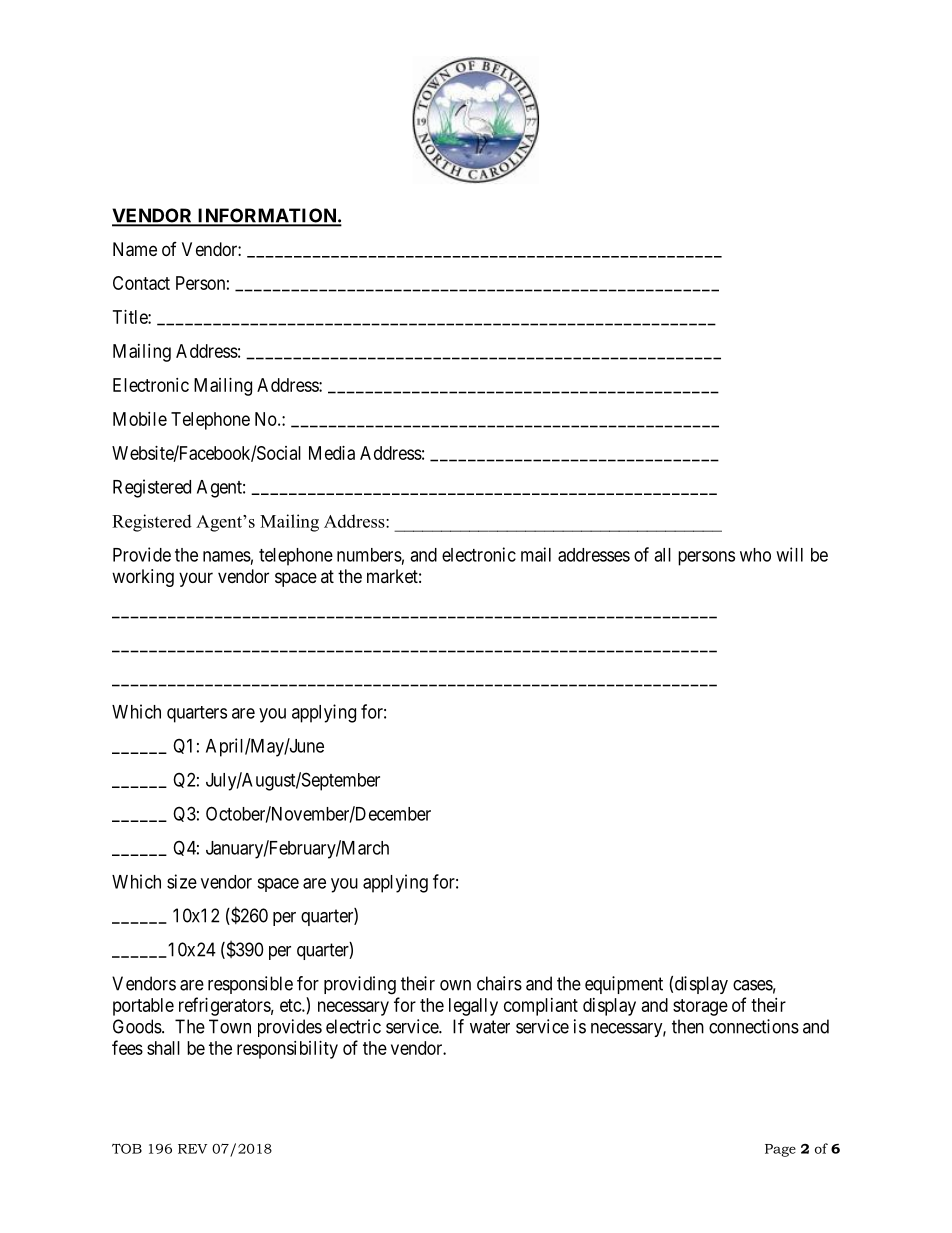 This screenshot has height=1233, width=952. I want to click on who, so click(755, 555).
